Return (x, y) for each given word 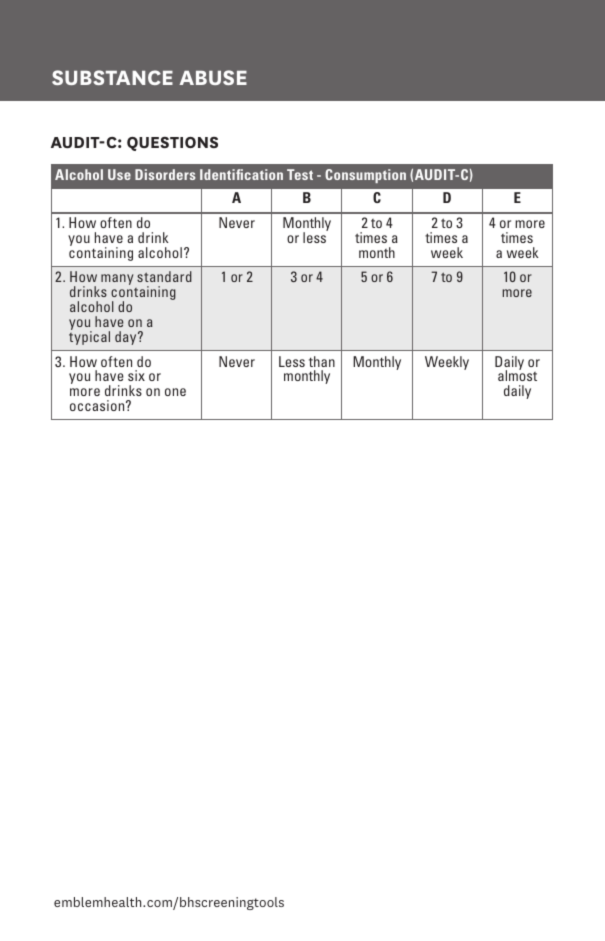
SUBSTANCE (112, 77)
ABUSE (213, 77)
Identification (241, 174)
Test (300, 174)
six (136, 375)
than (322, 361)
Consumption (365, 176)
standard (164, 276)
